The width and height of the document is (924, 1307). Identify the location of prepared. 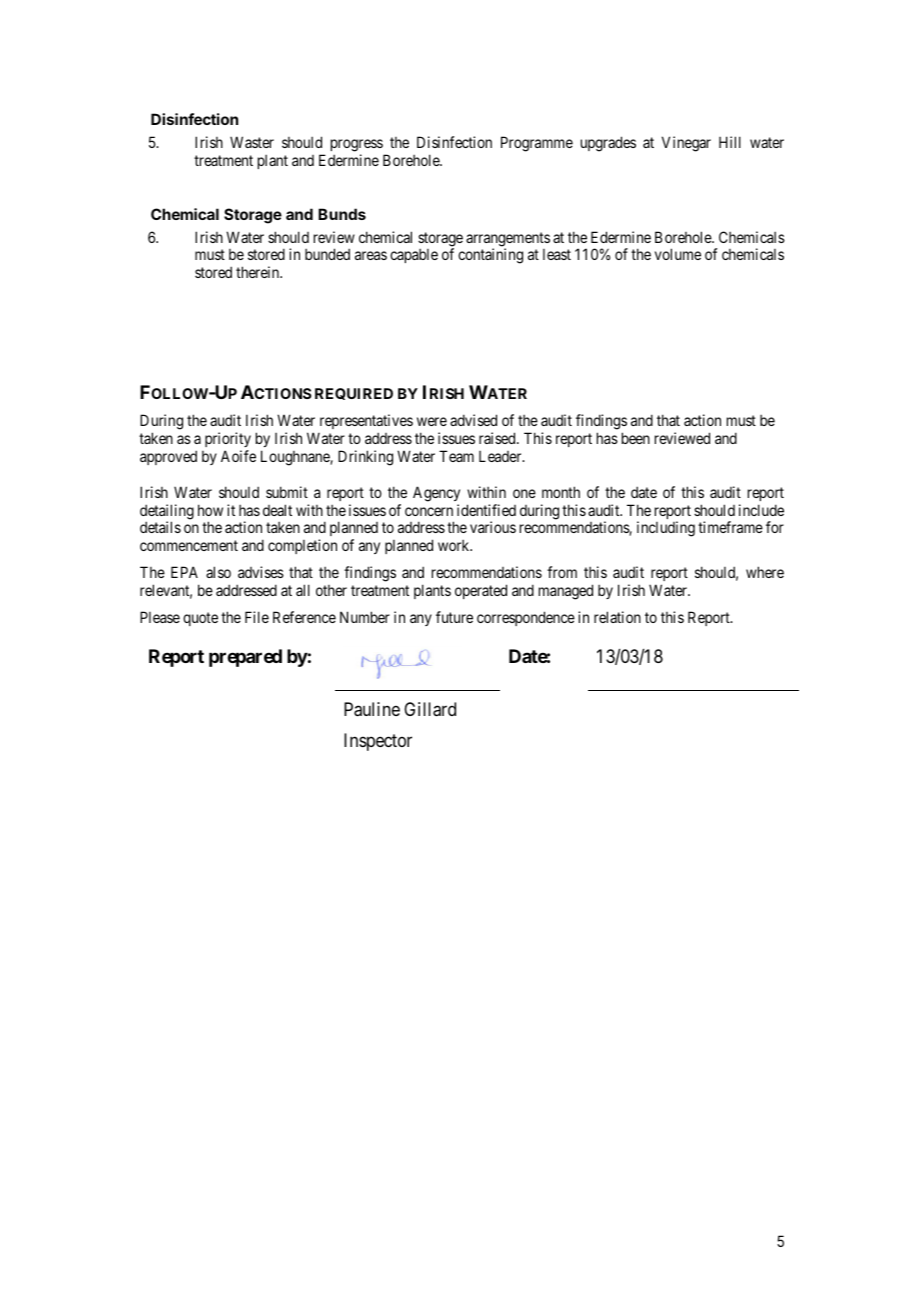
(245, 658).
